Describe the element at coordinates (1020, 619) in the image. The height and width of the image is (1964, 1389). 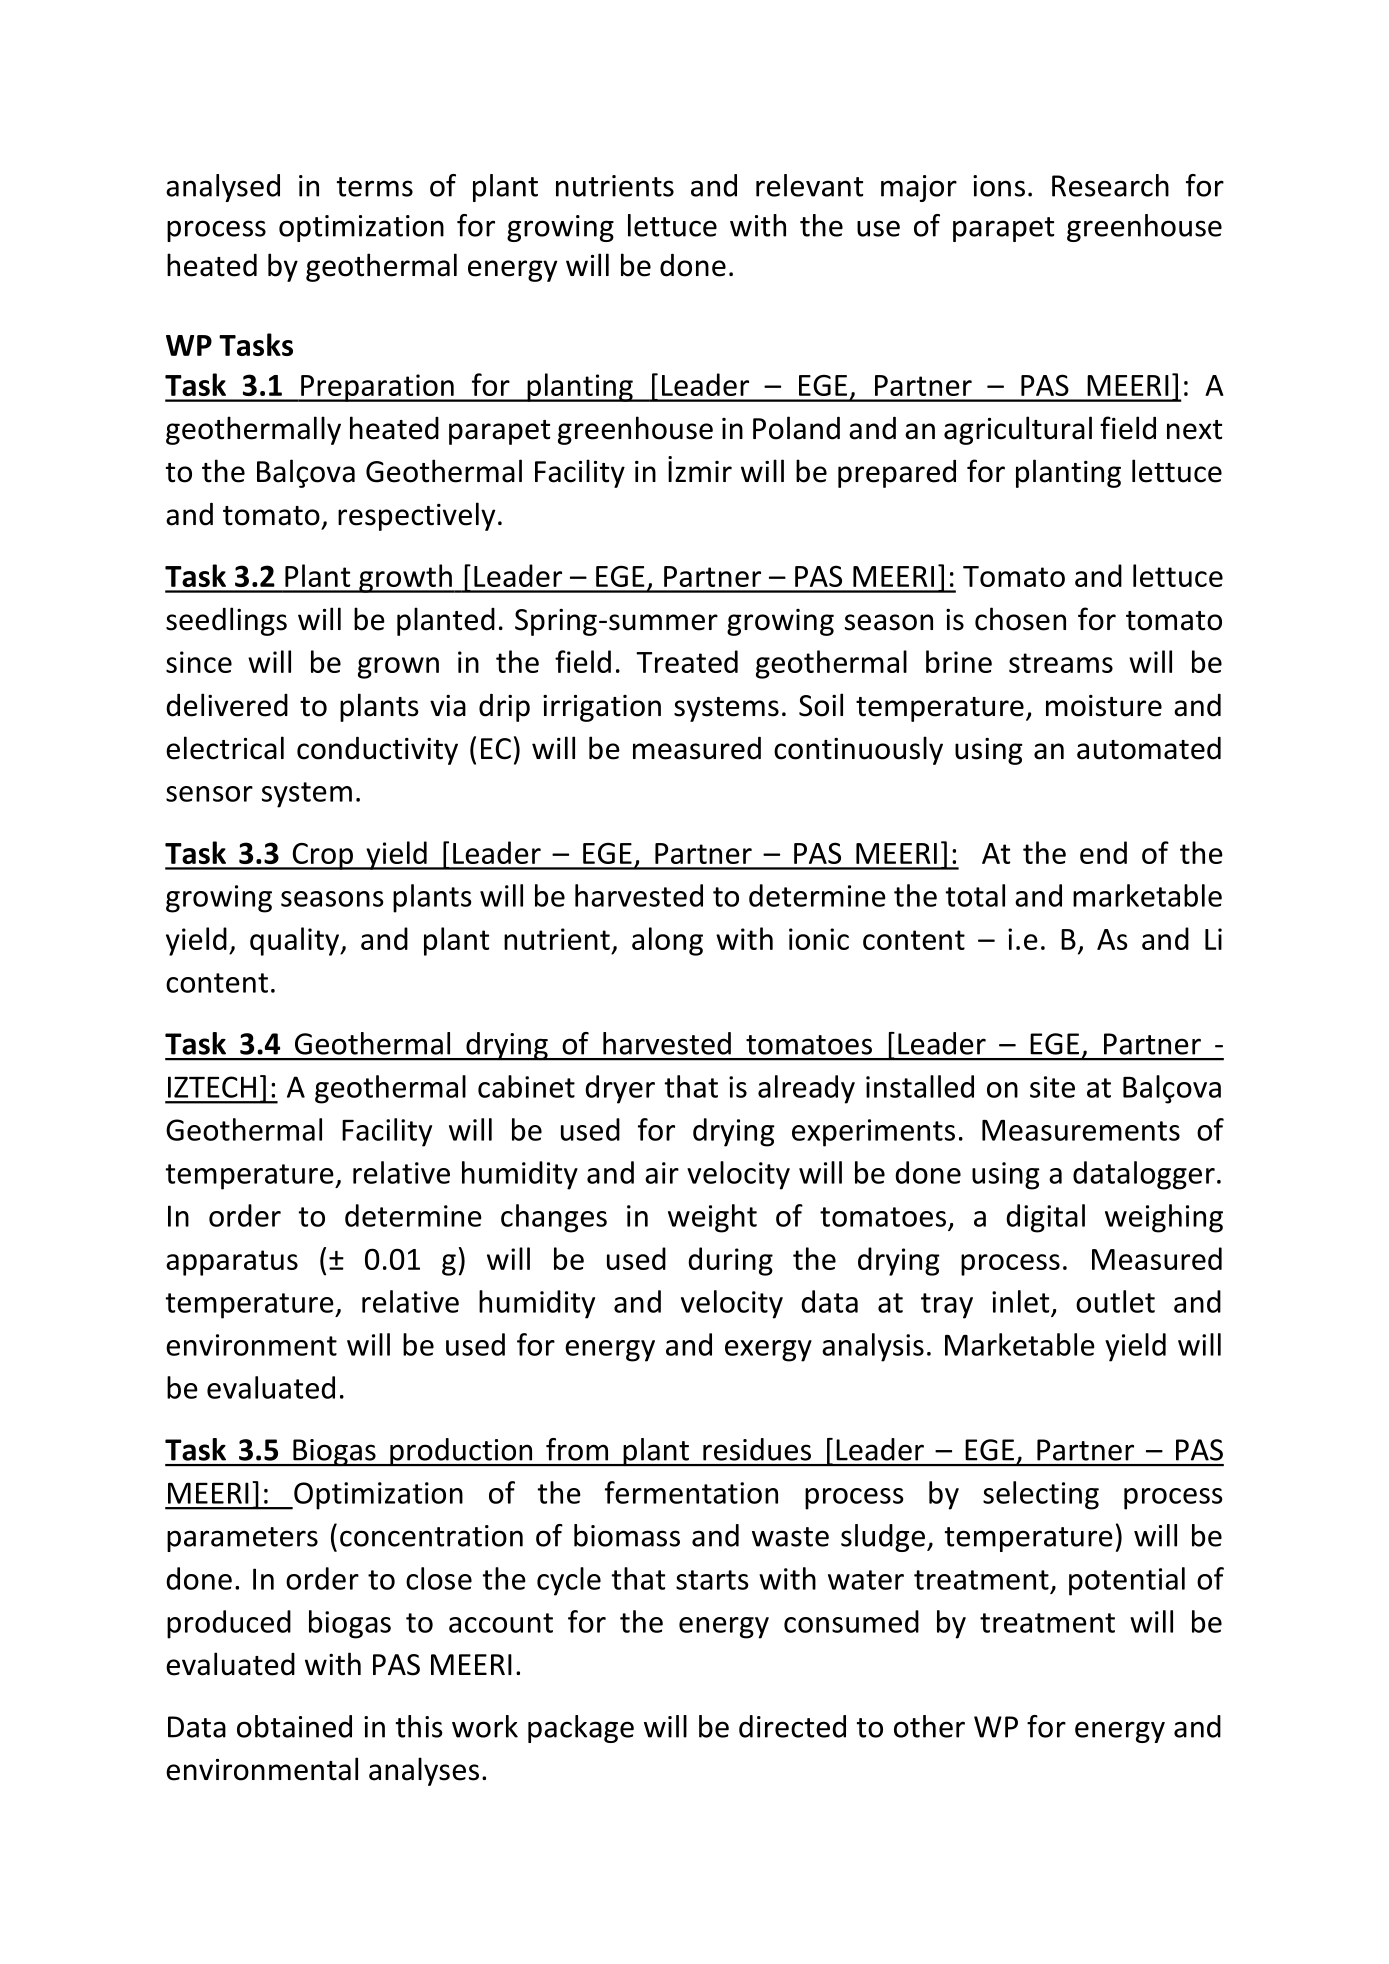
I see `chosen` at that location.
